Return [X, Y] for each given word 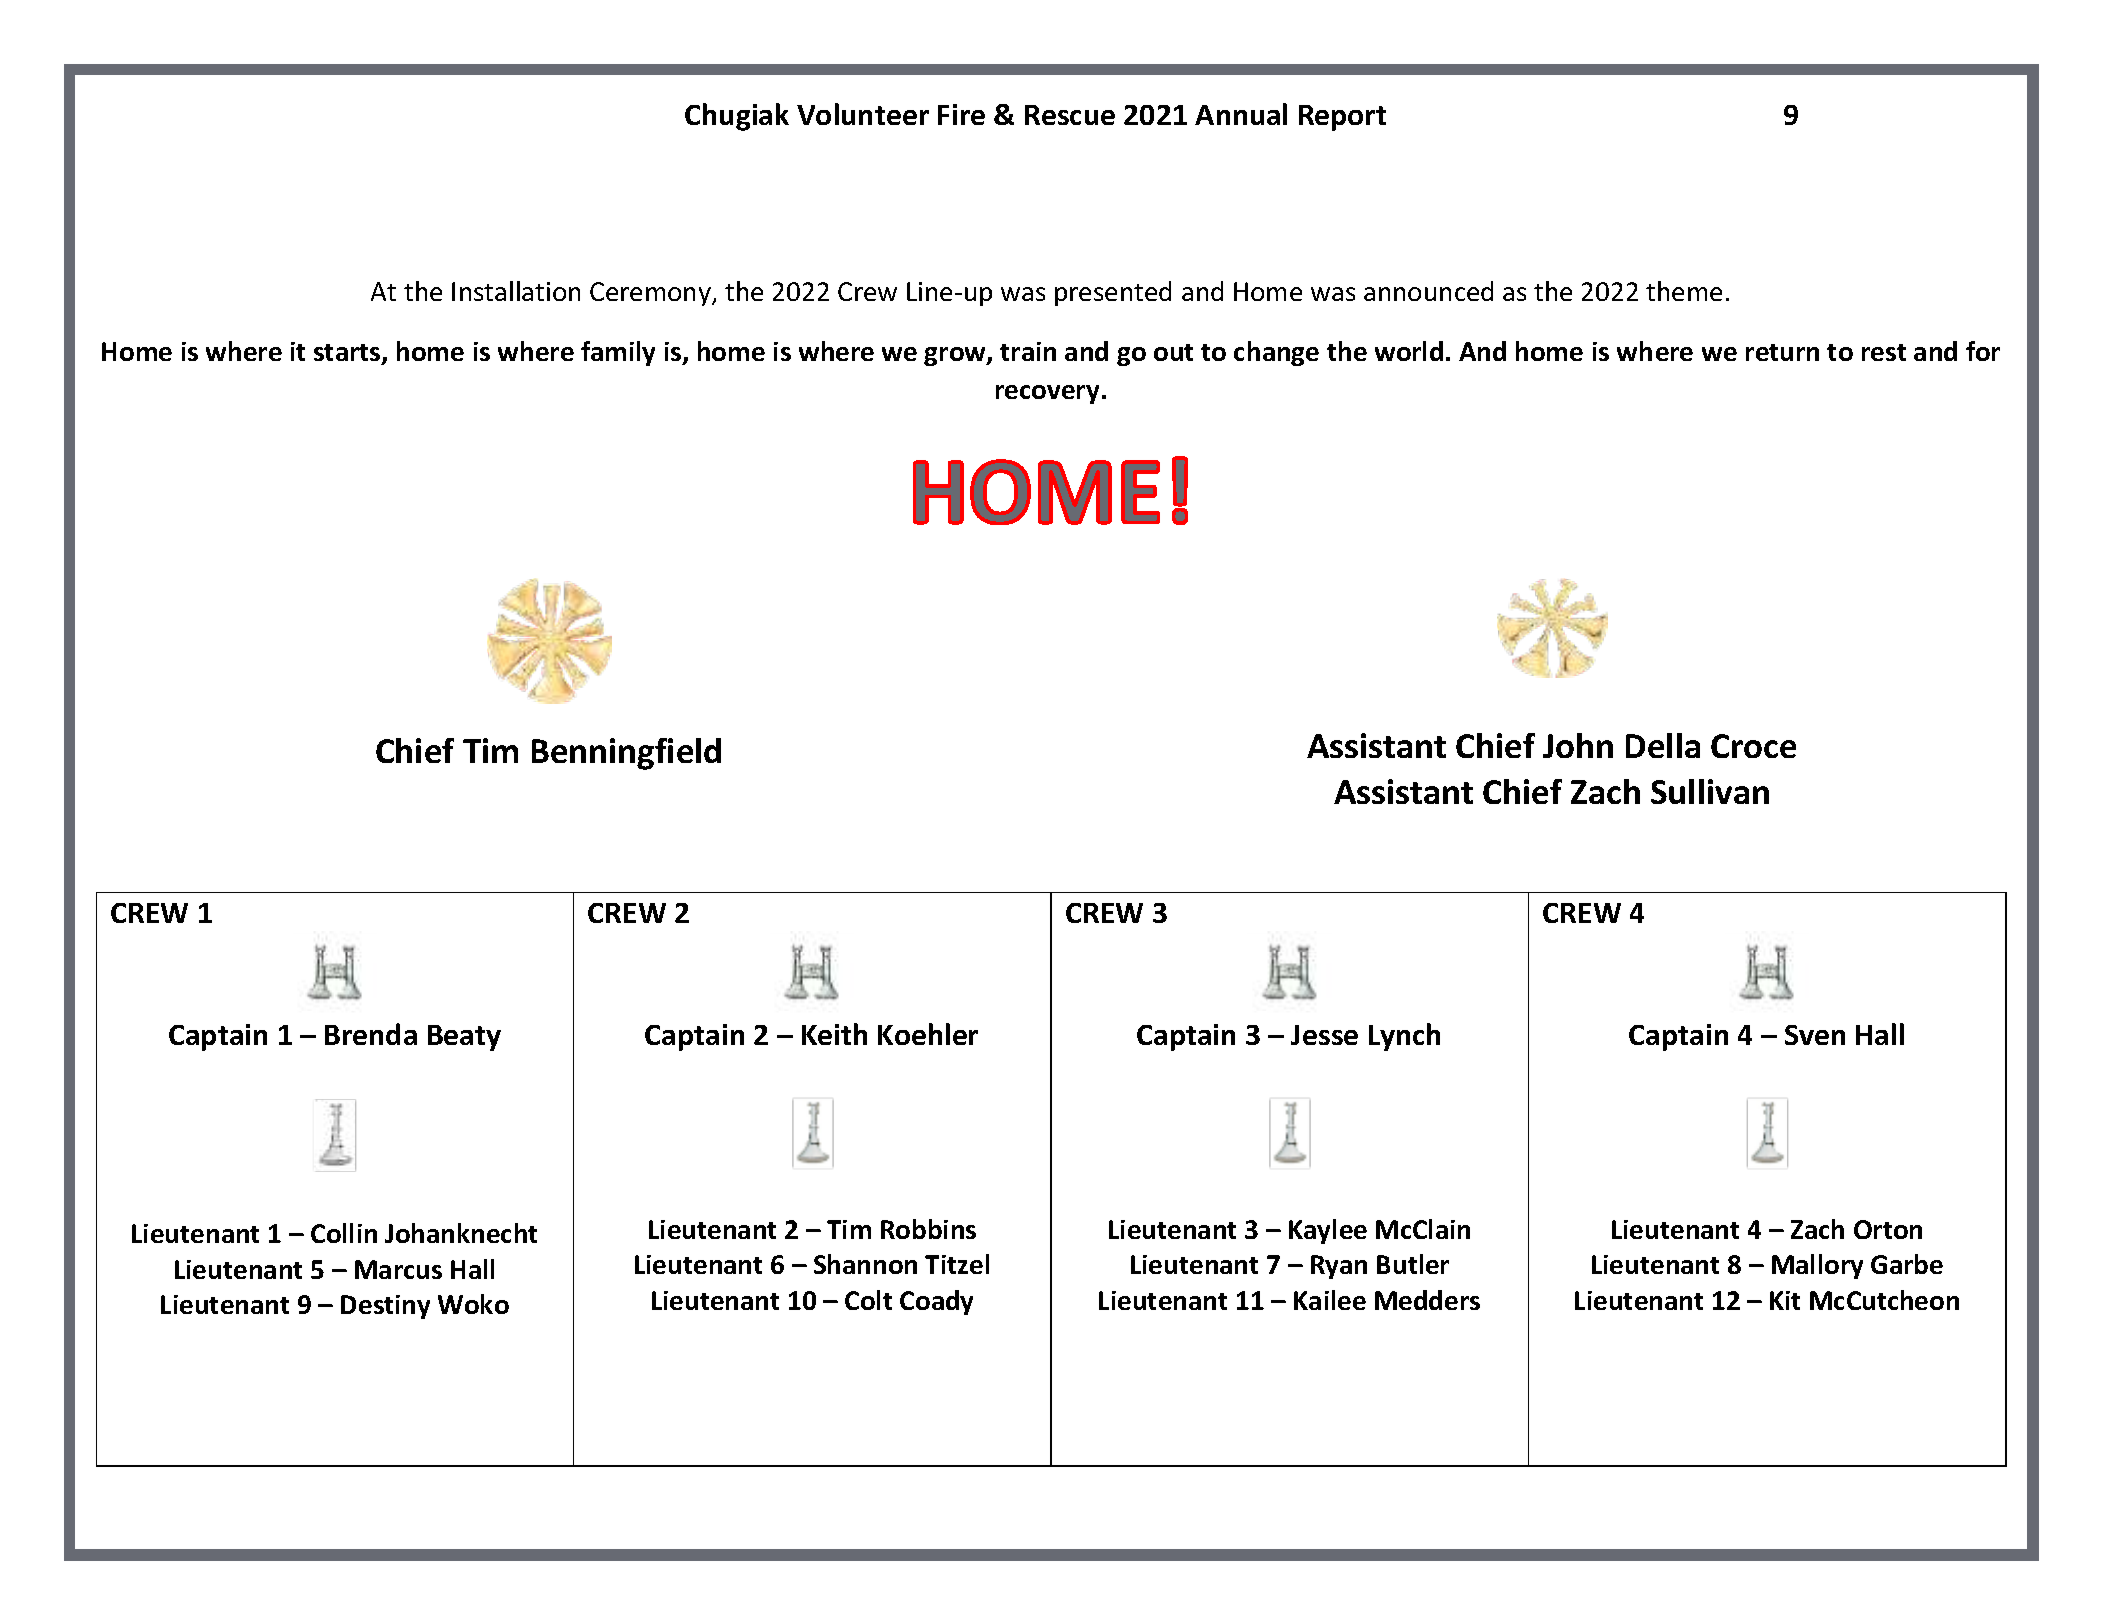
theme [1684, 291]
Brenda [371, 1034]
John [1578, 745]
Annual [1241, 114]
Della [1663, 745]
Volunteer [863, 114]
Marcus [398, 1269]
